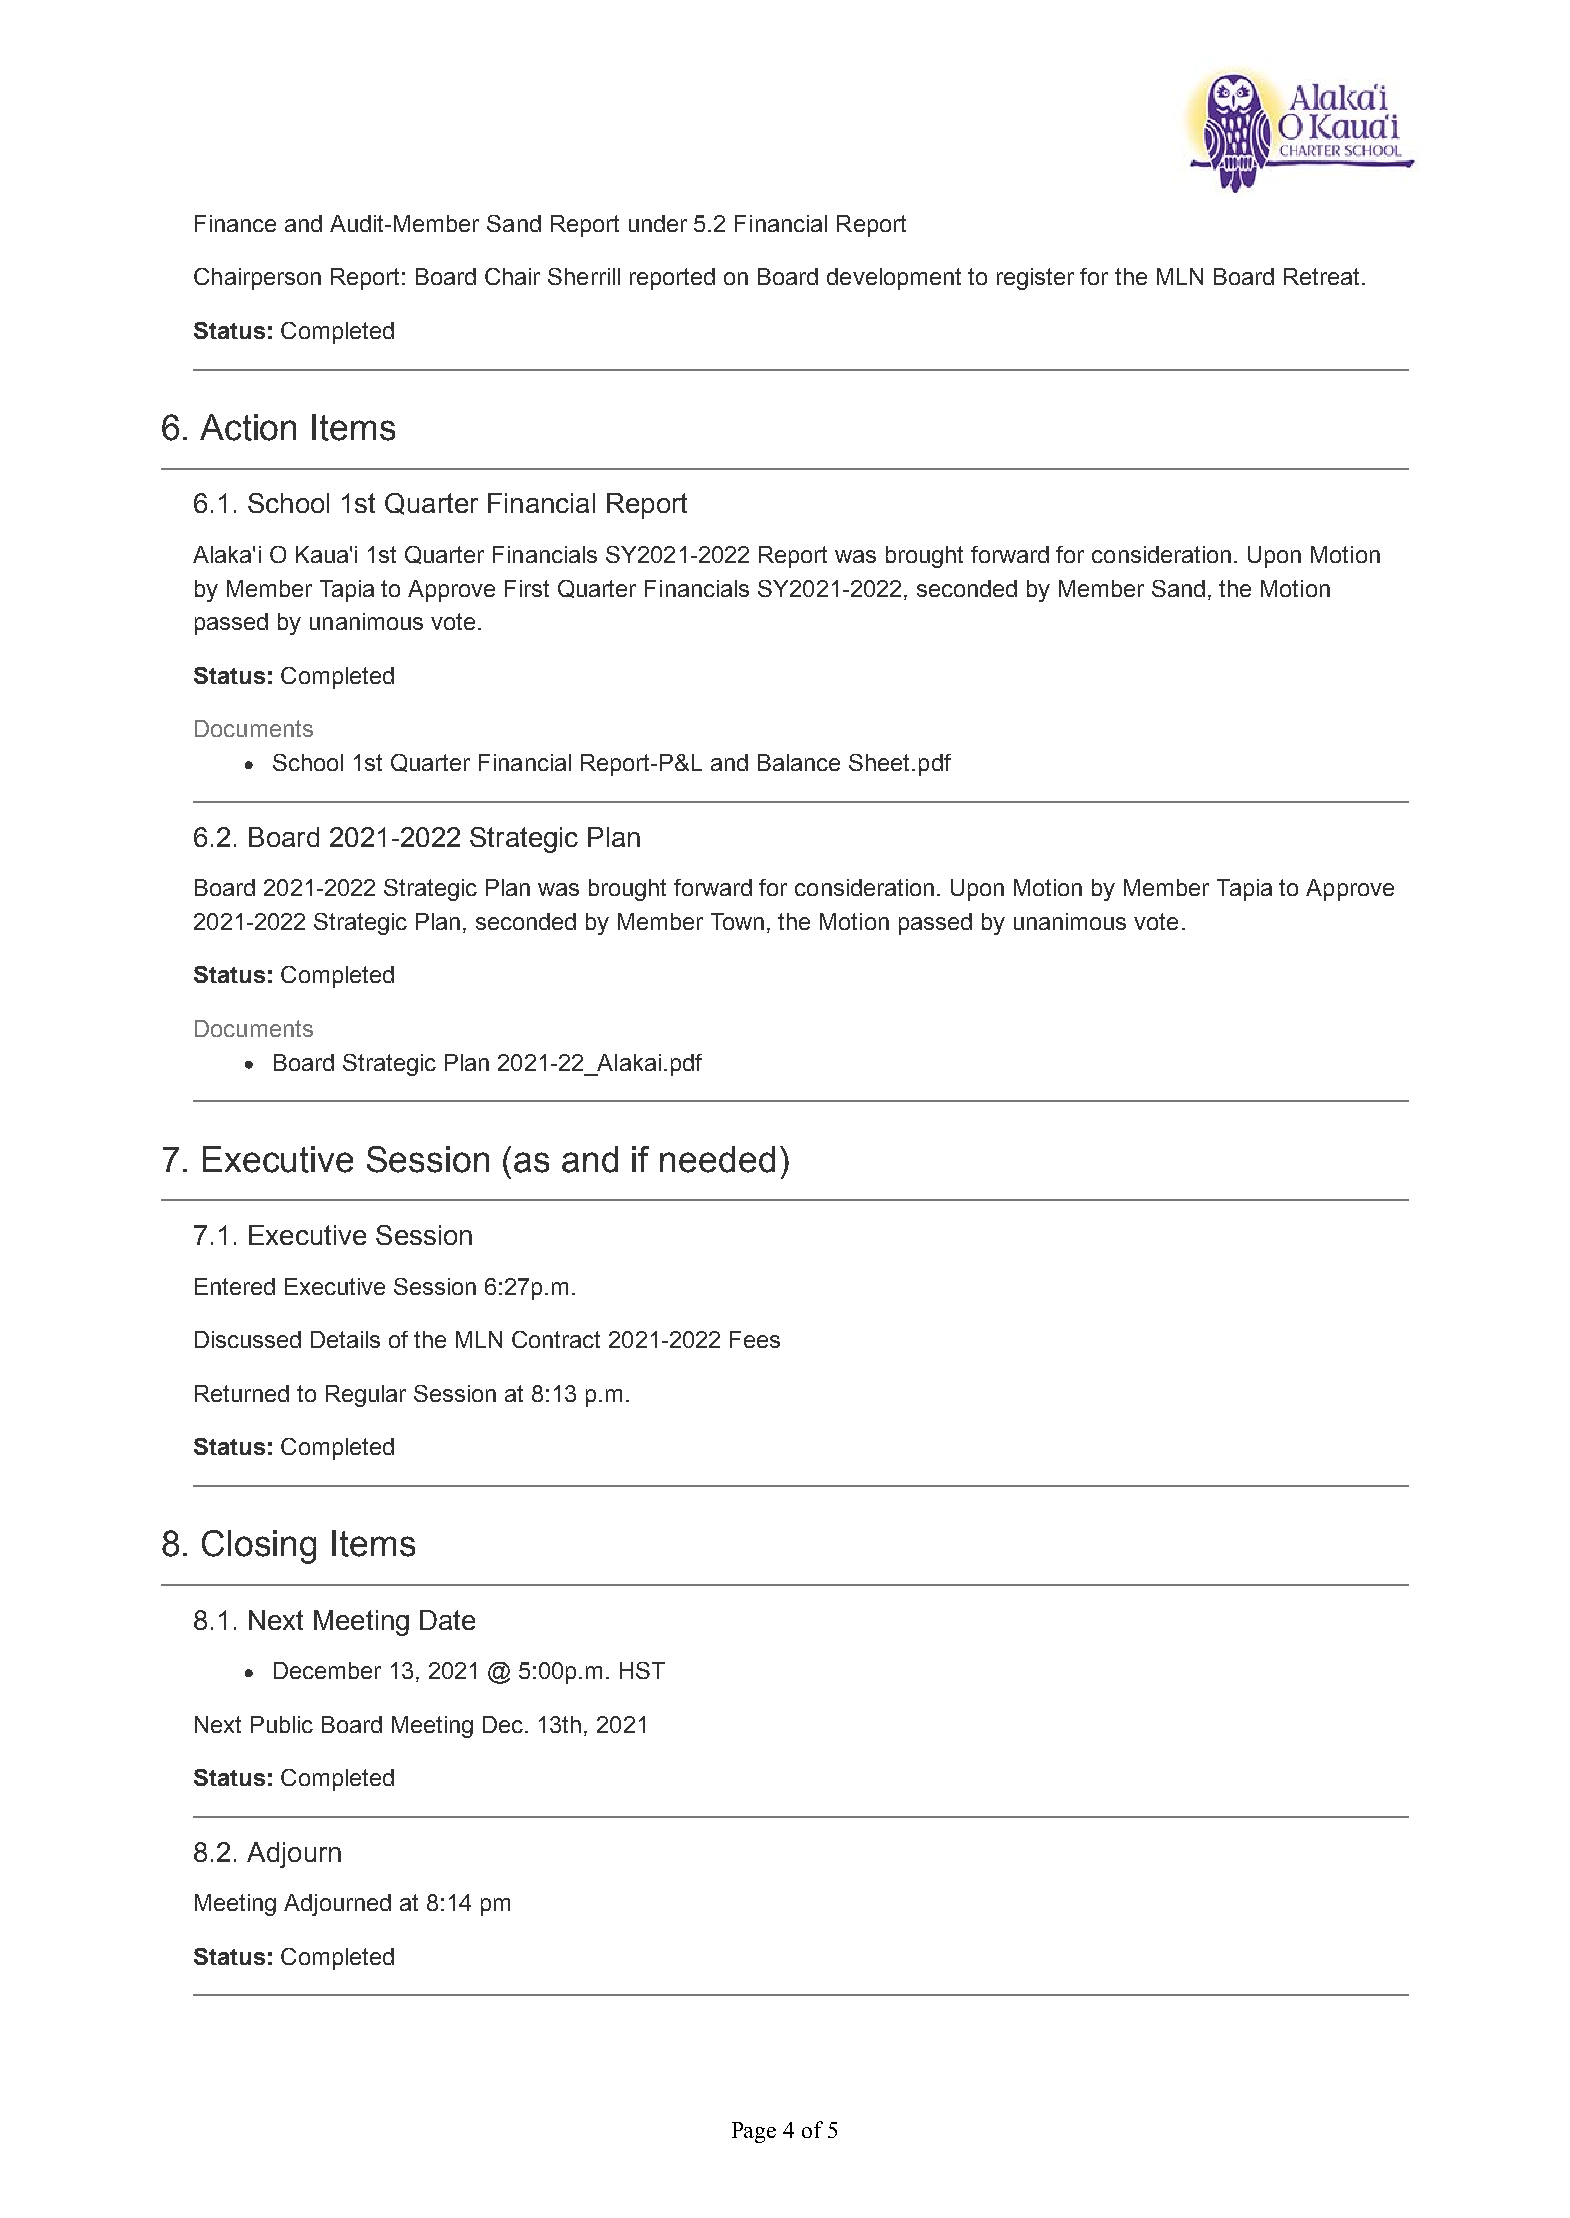 The height and width of the page is (2218, 1570). I want to click on Balance, so click(799, 762).
